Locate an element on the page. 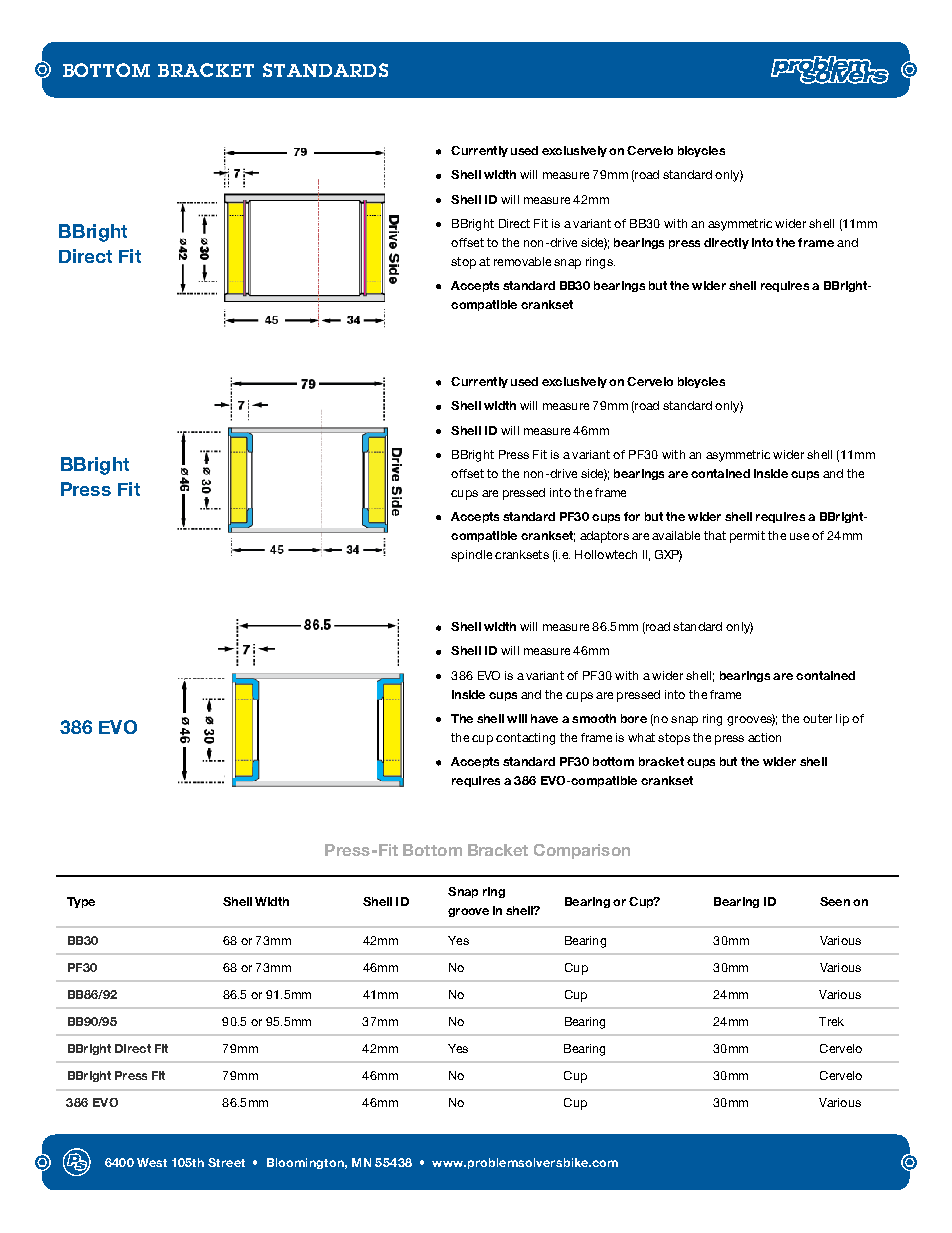 The image size is (952, 1233). West is located at coordinates (152, 1162).
